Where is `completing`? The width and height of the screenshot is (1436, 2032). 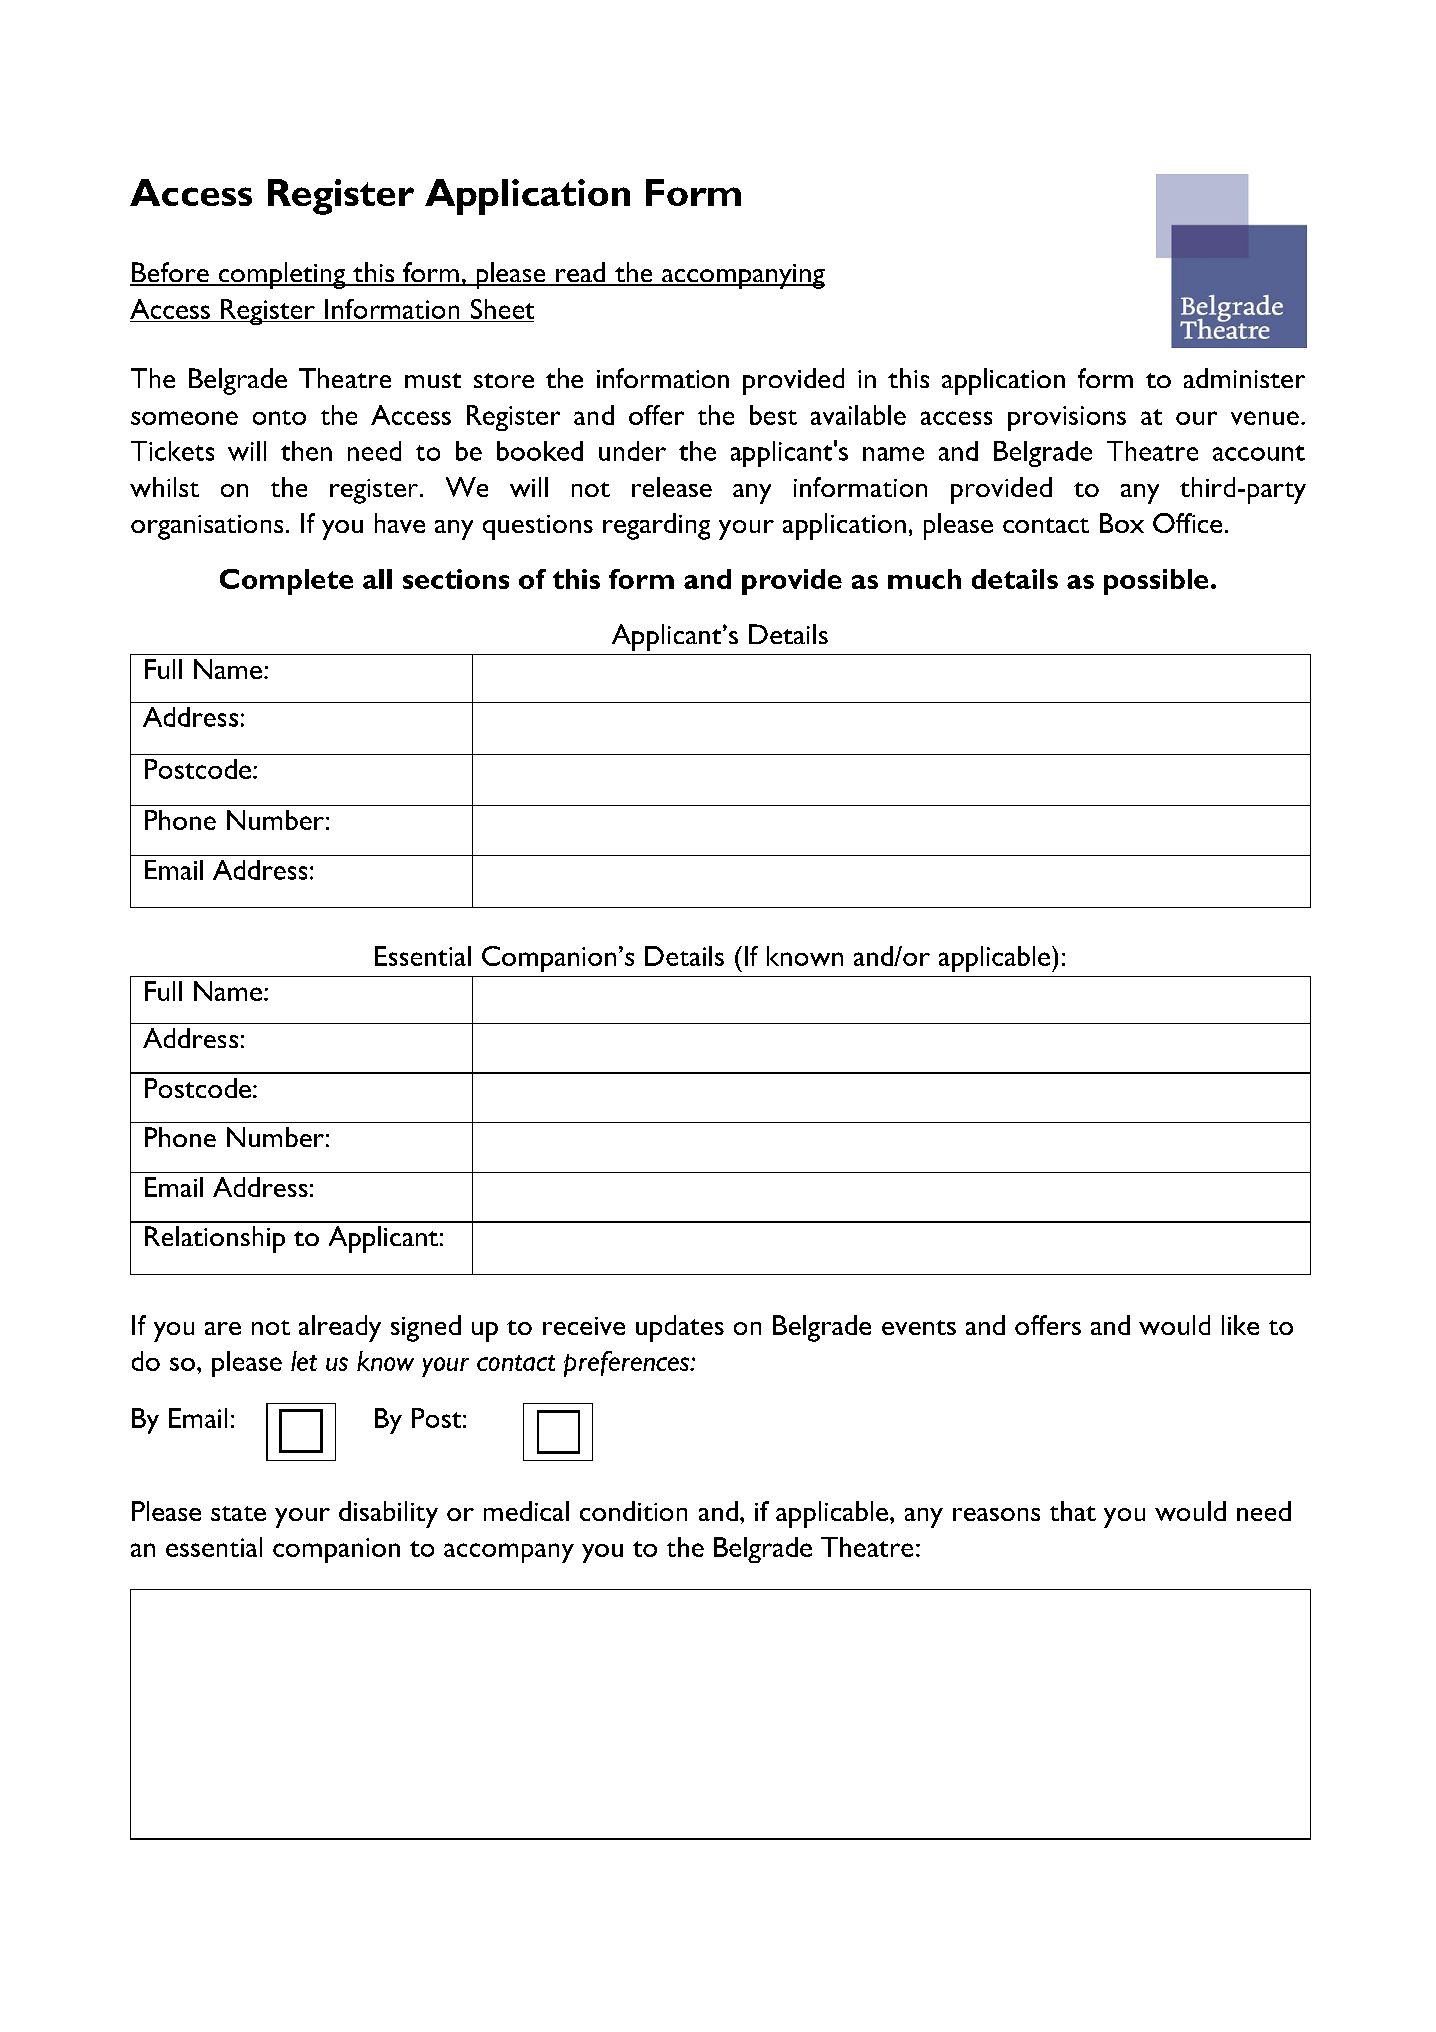 completing is located at coordinates (282, 275).
